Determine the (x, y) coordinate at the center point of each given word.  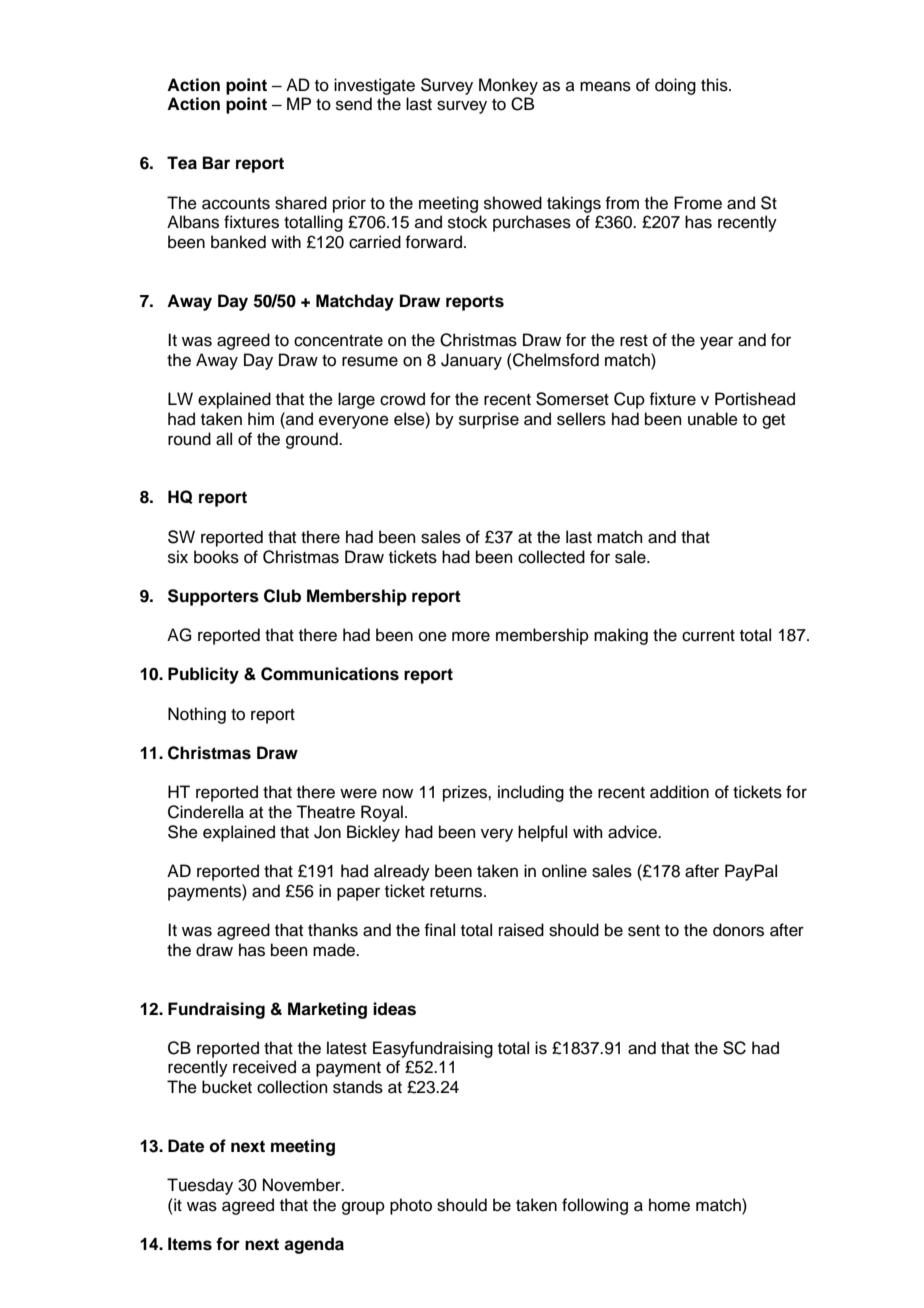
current (708, 636)
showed (513, 203)
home (669, 1205)
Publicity (203, 675)
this (715, 85)
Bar (216, 163)
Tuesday (200, 1186)
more (471, 636)
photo (411, 1206)
